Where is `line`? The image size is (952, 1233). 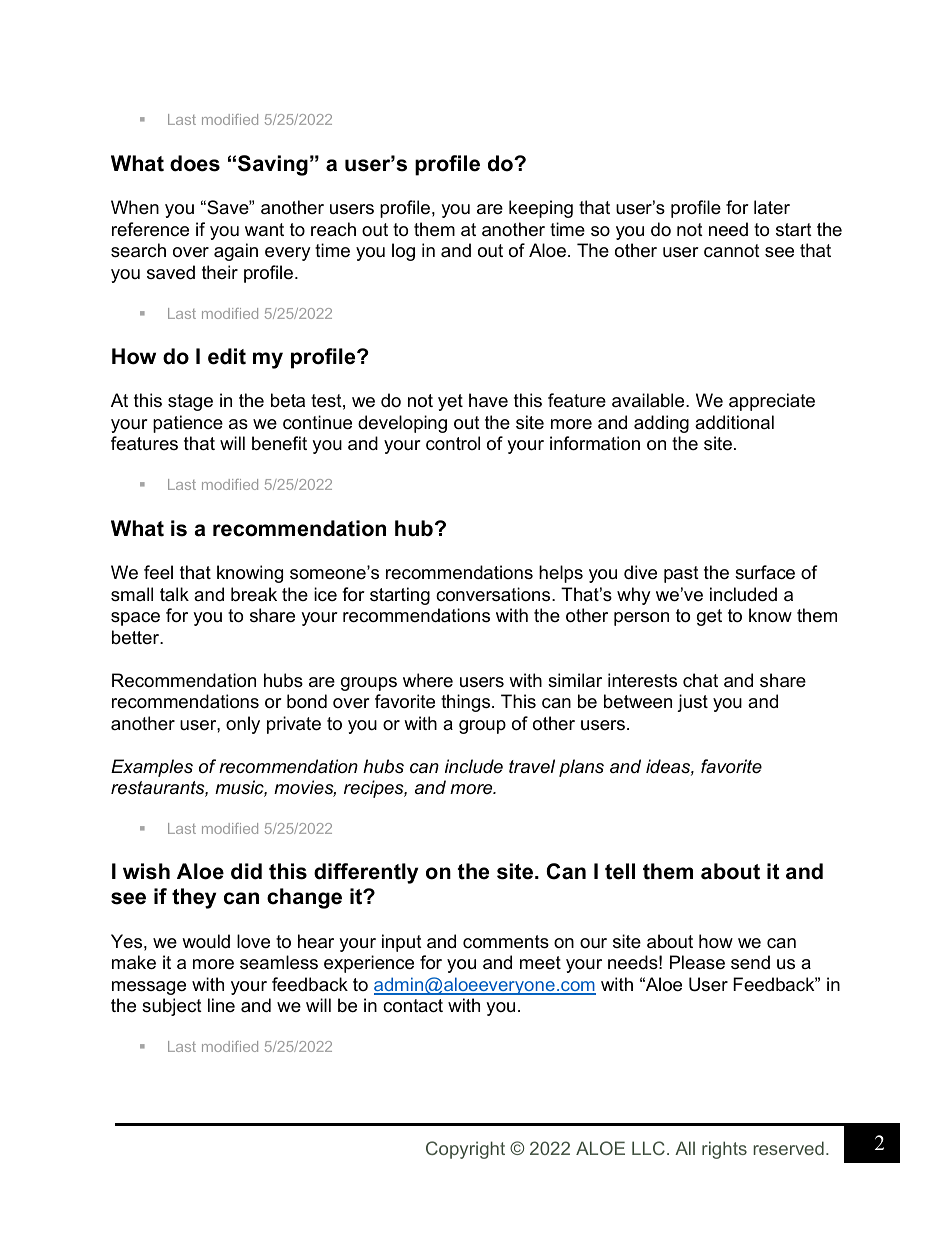
line is located at coordinates (221, 1005).
